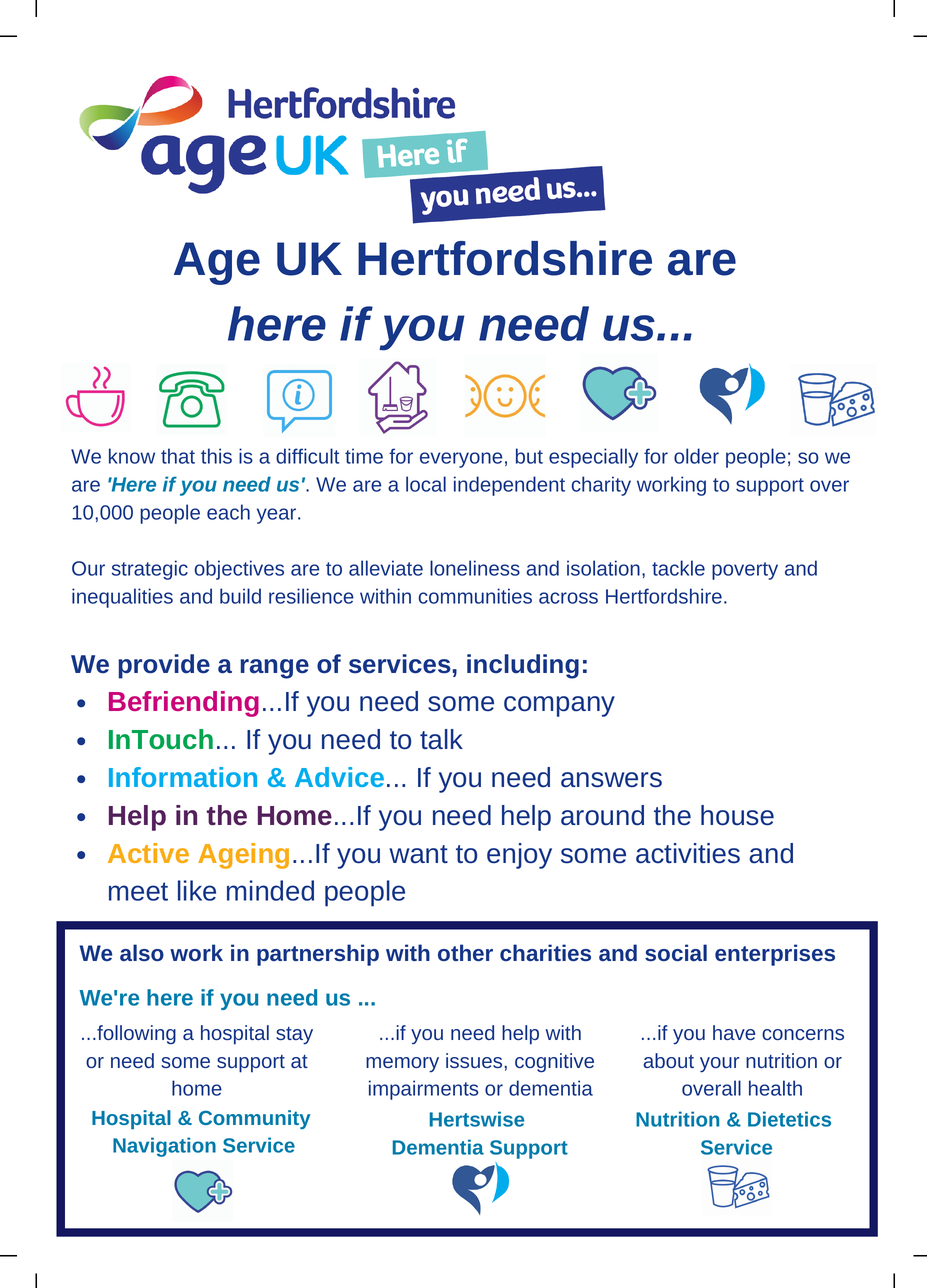 This screenshot has width=927, height=1288. I want to click on company, so click(559, 706).
